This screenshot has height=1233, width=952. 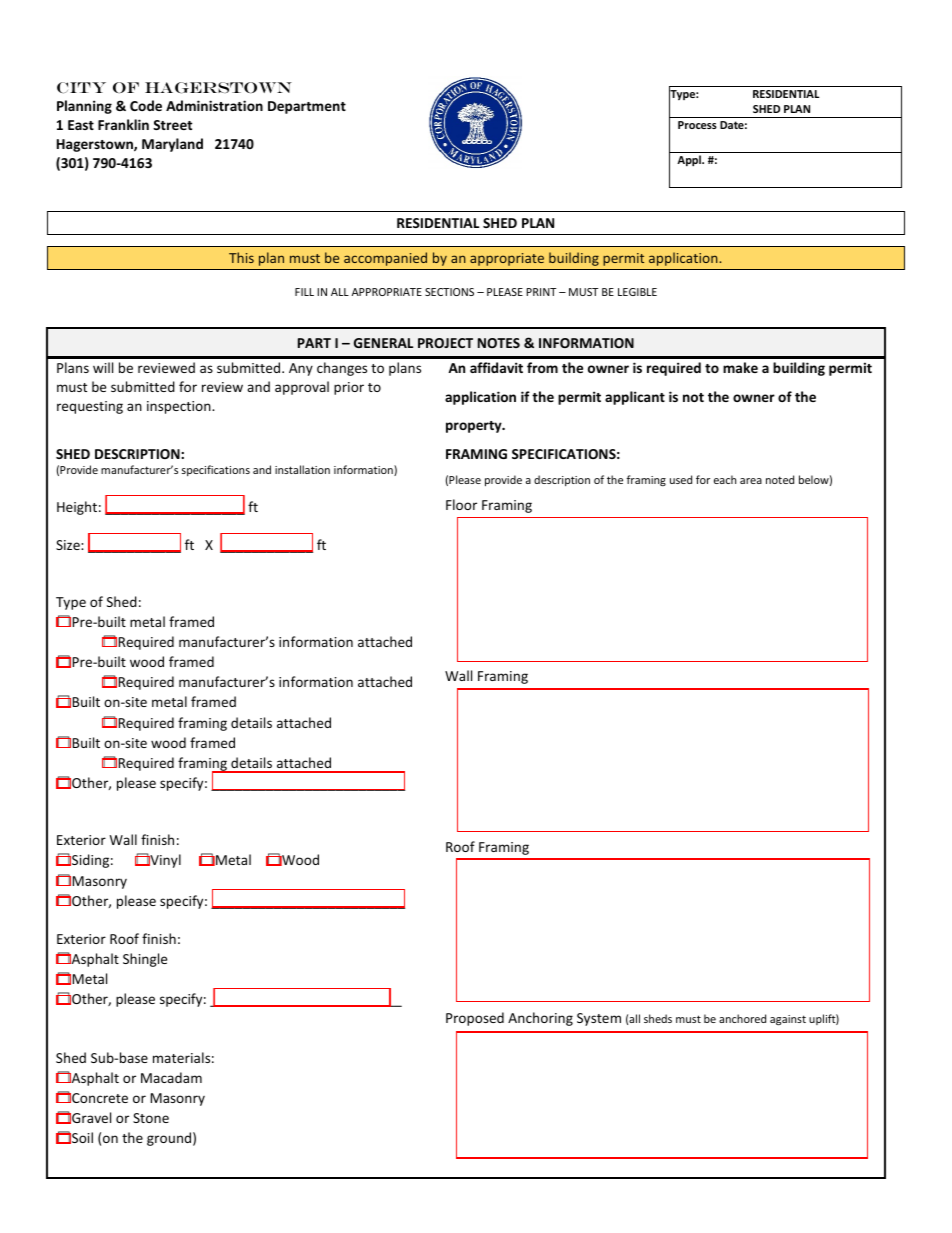 I want to click on accompanied, so click(x=385, y=259).
